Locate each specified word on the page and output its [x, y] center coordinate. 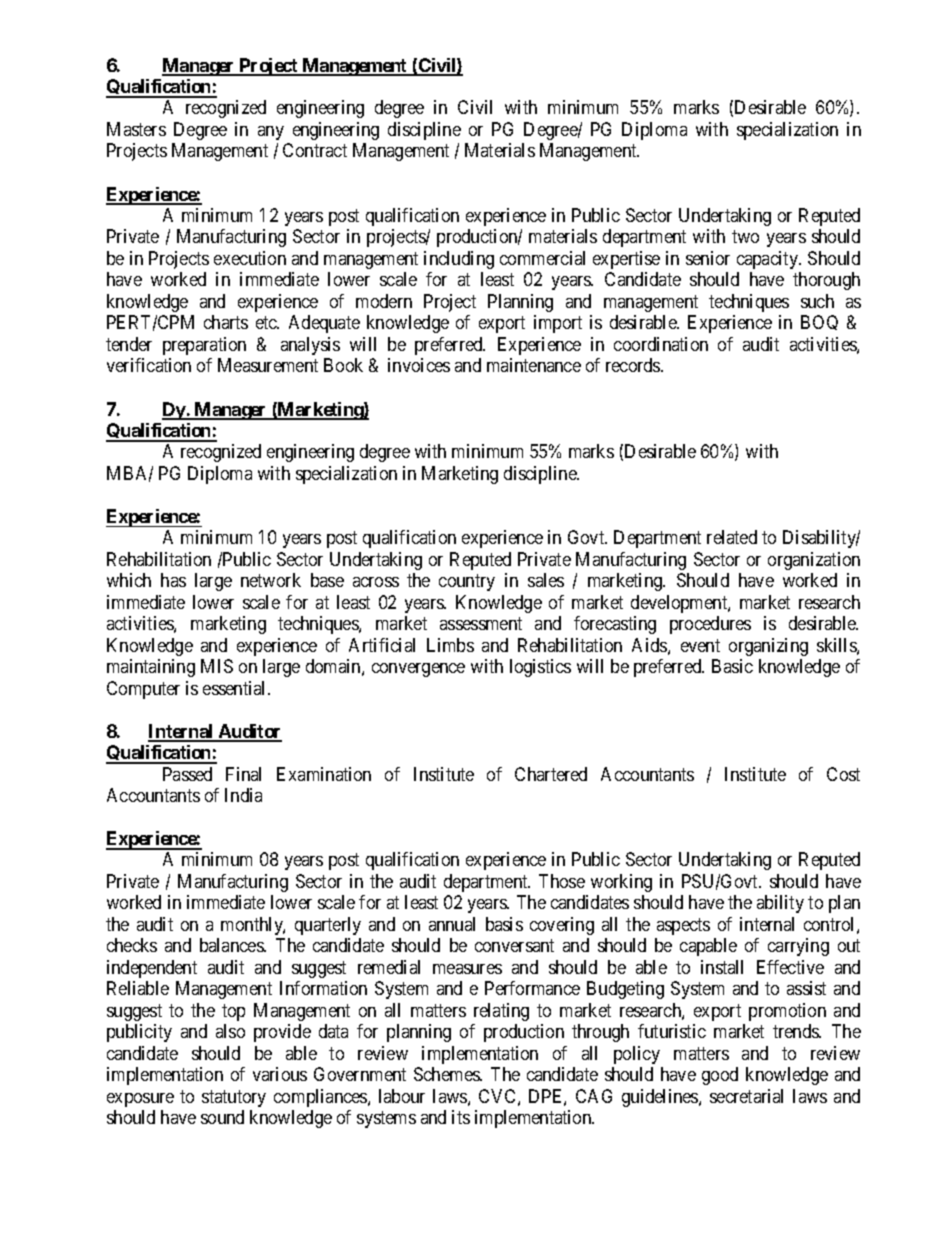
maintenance [534, 365]
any [271, 133]
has [173, 580]
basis [504, 924]
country [467, 582]
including [459, 260]
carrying [798, 947]
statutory [234, 1098]
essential [236, 688]
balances [232, 945]
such [817, 301]
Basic [732, 666]
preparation [204, 346]
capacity [768, 260]
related [732, 537]
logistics [540, 668]
